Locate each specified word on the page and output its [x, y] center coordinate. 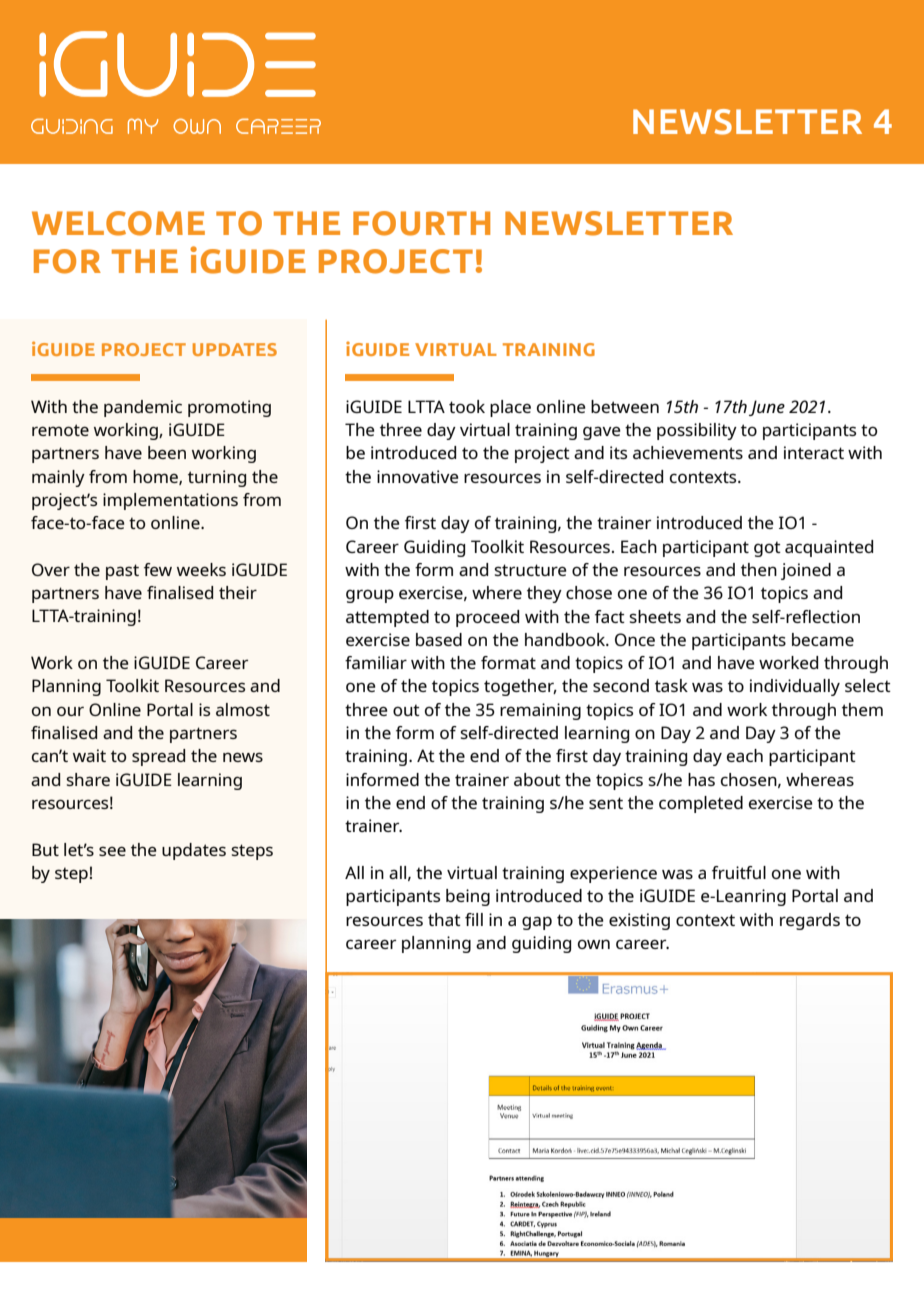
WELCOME [118, 223]
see [112, 851]
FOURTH [421, 223]
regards [810, 921]
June [767, 408]
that [444, 919]
